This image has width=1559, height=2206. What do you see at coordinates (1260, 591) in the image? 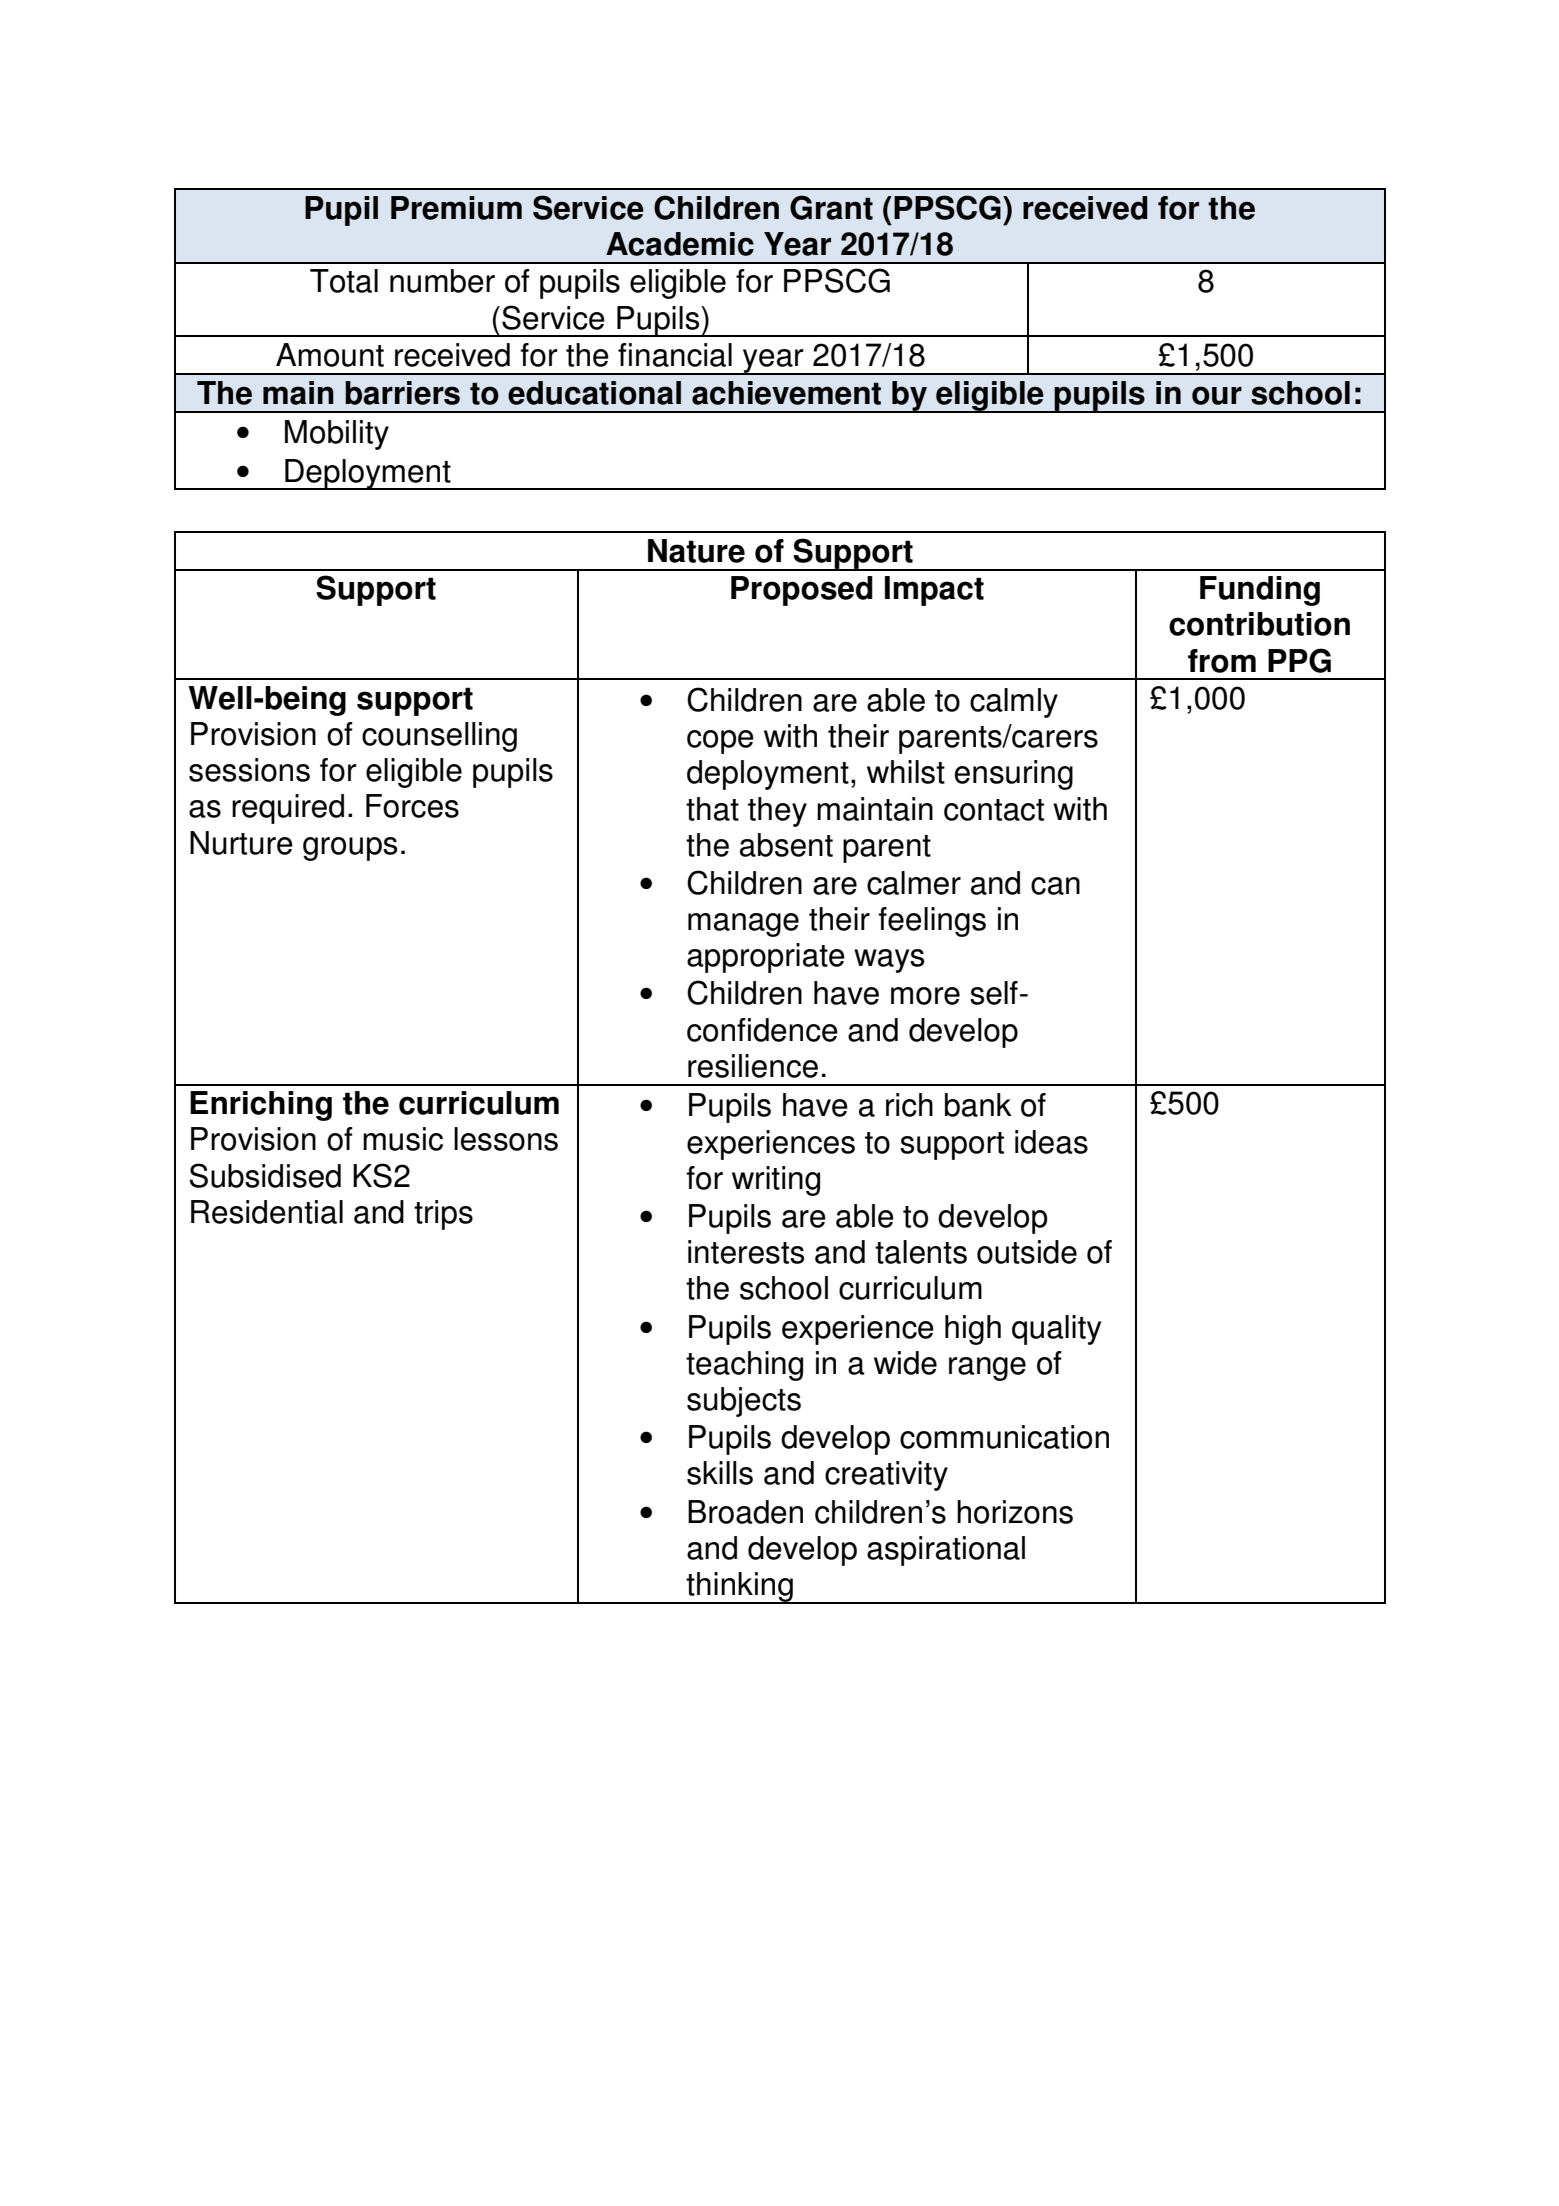
I see `Funding` at bounding box center [1260, 591].
